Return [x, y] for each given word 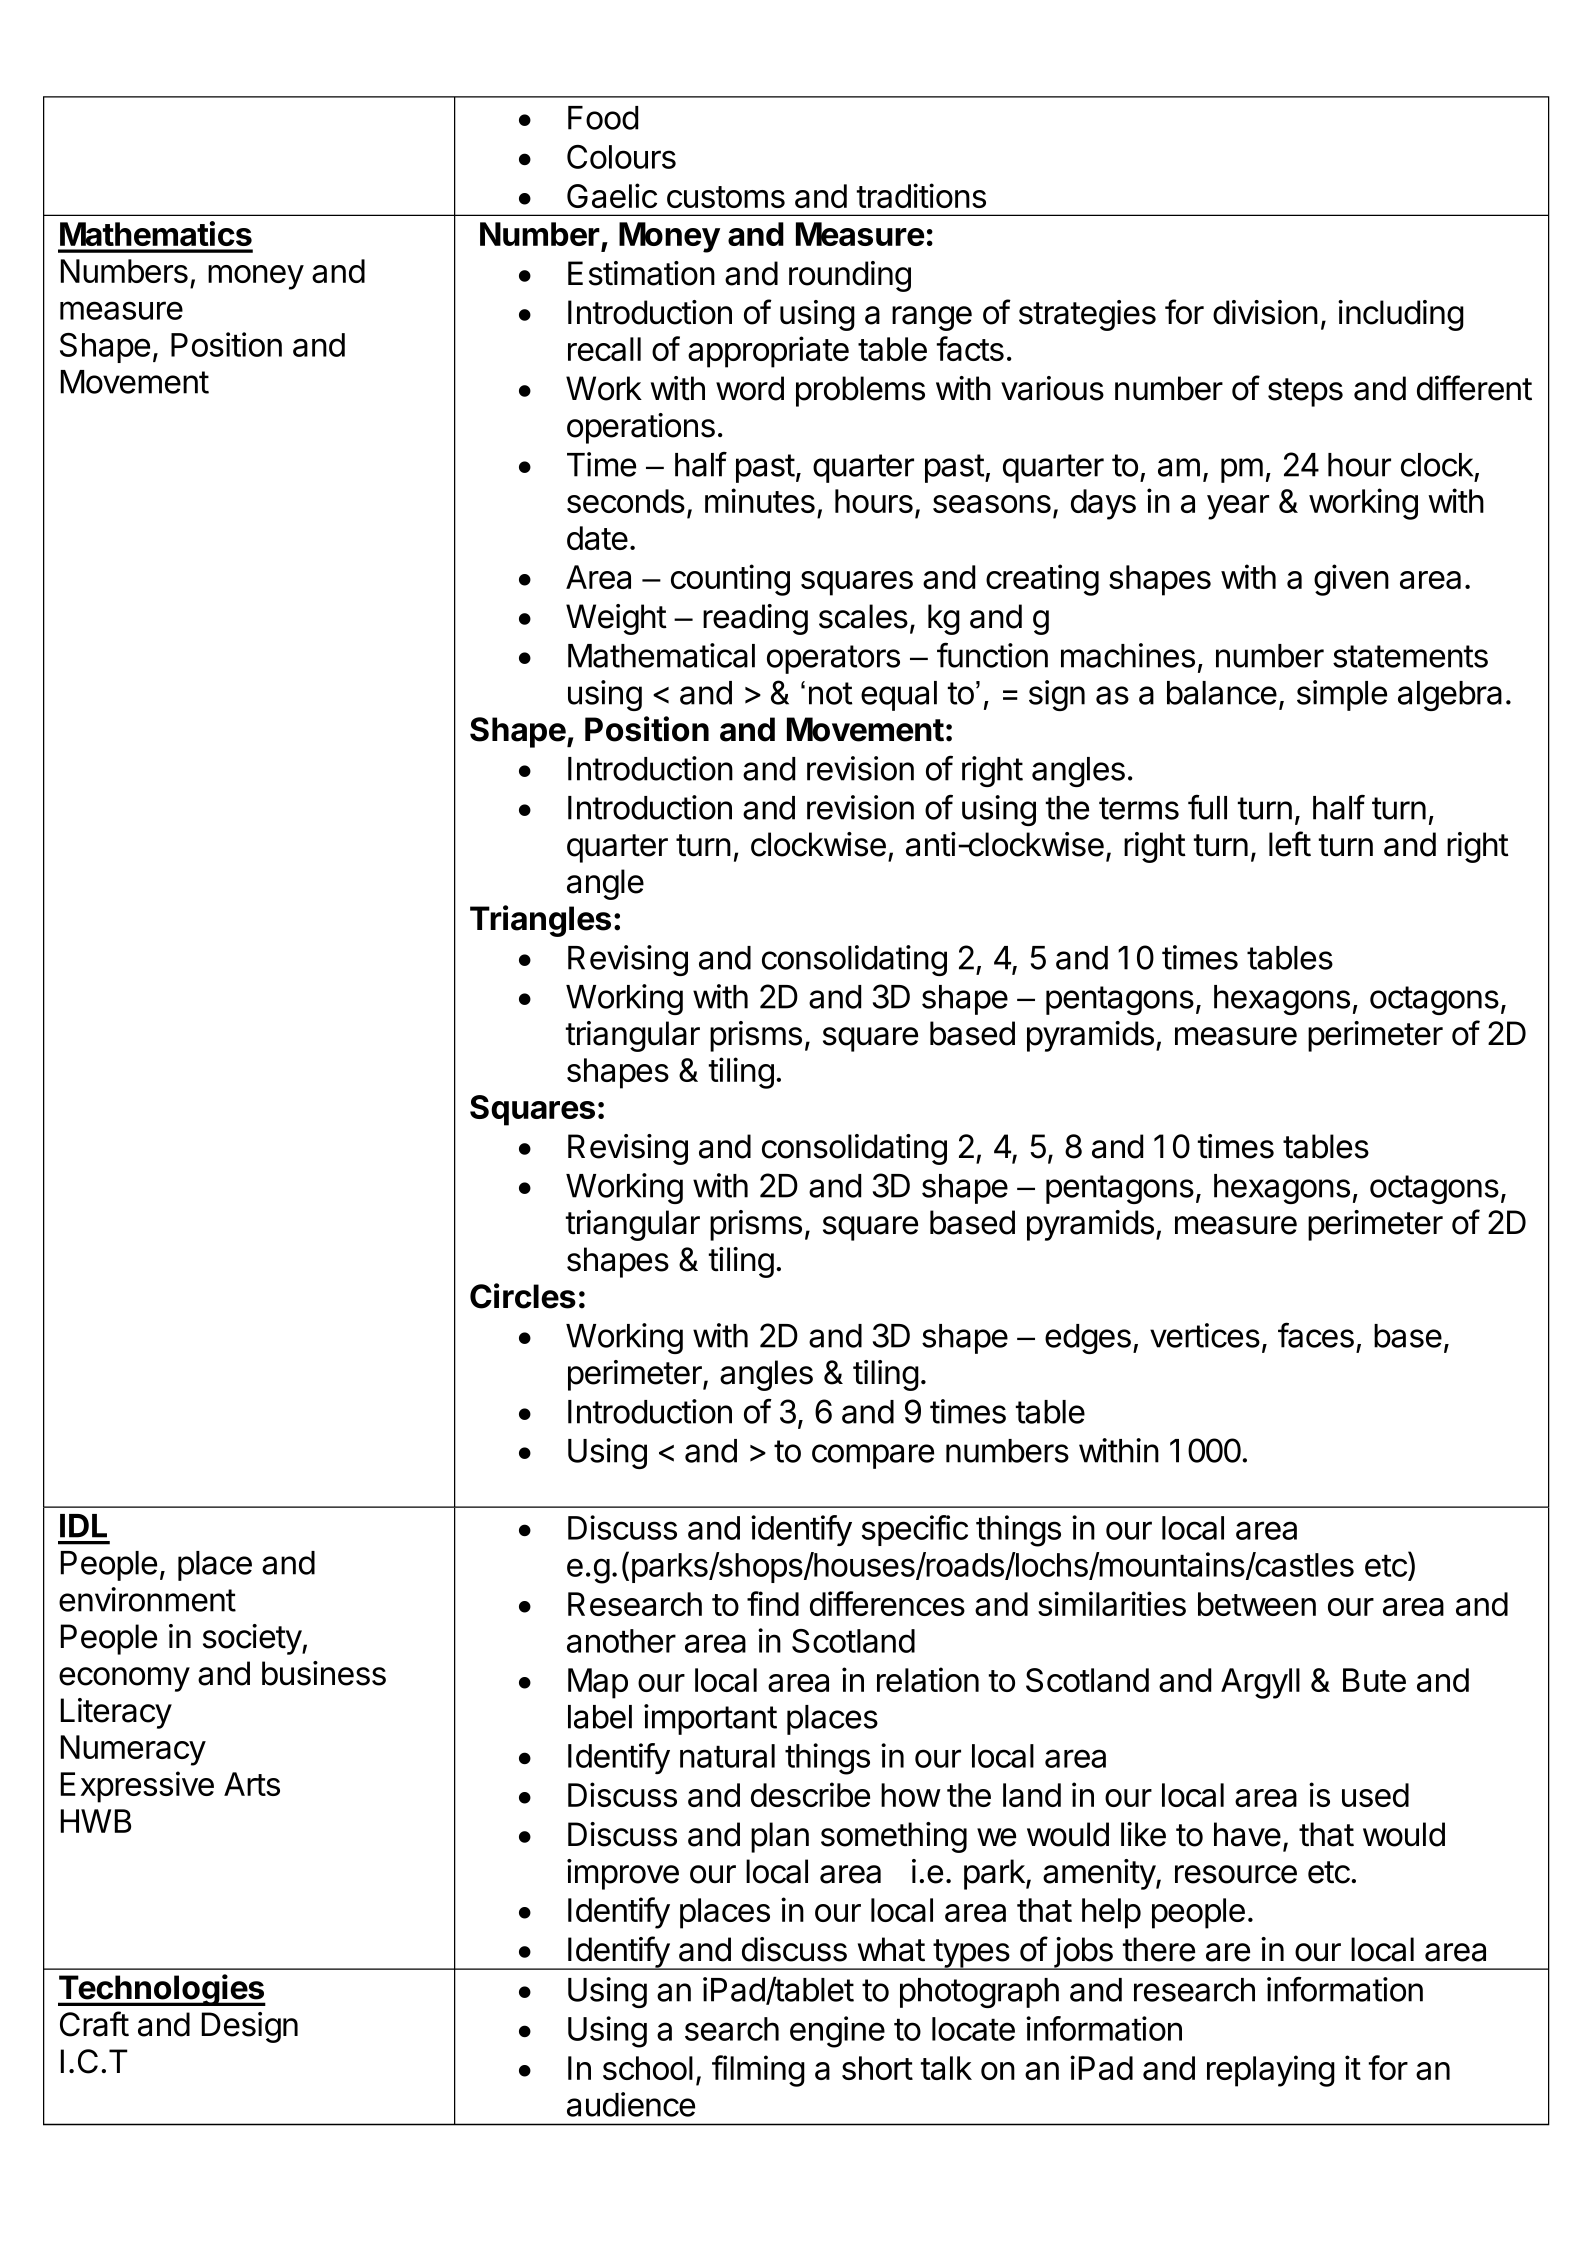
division [1265, 312]
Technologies [162, 1990]
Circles [523, 1296]
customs [726, 197]
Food [603, 118]
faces [1316, 1335]
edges [1088, 1339]
